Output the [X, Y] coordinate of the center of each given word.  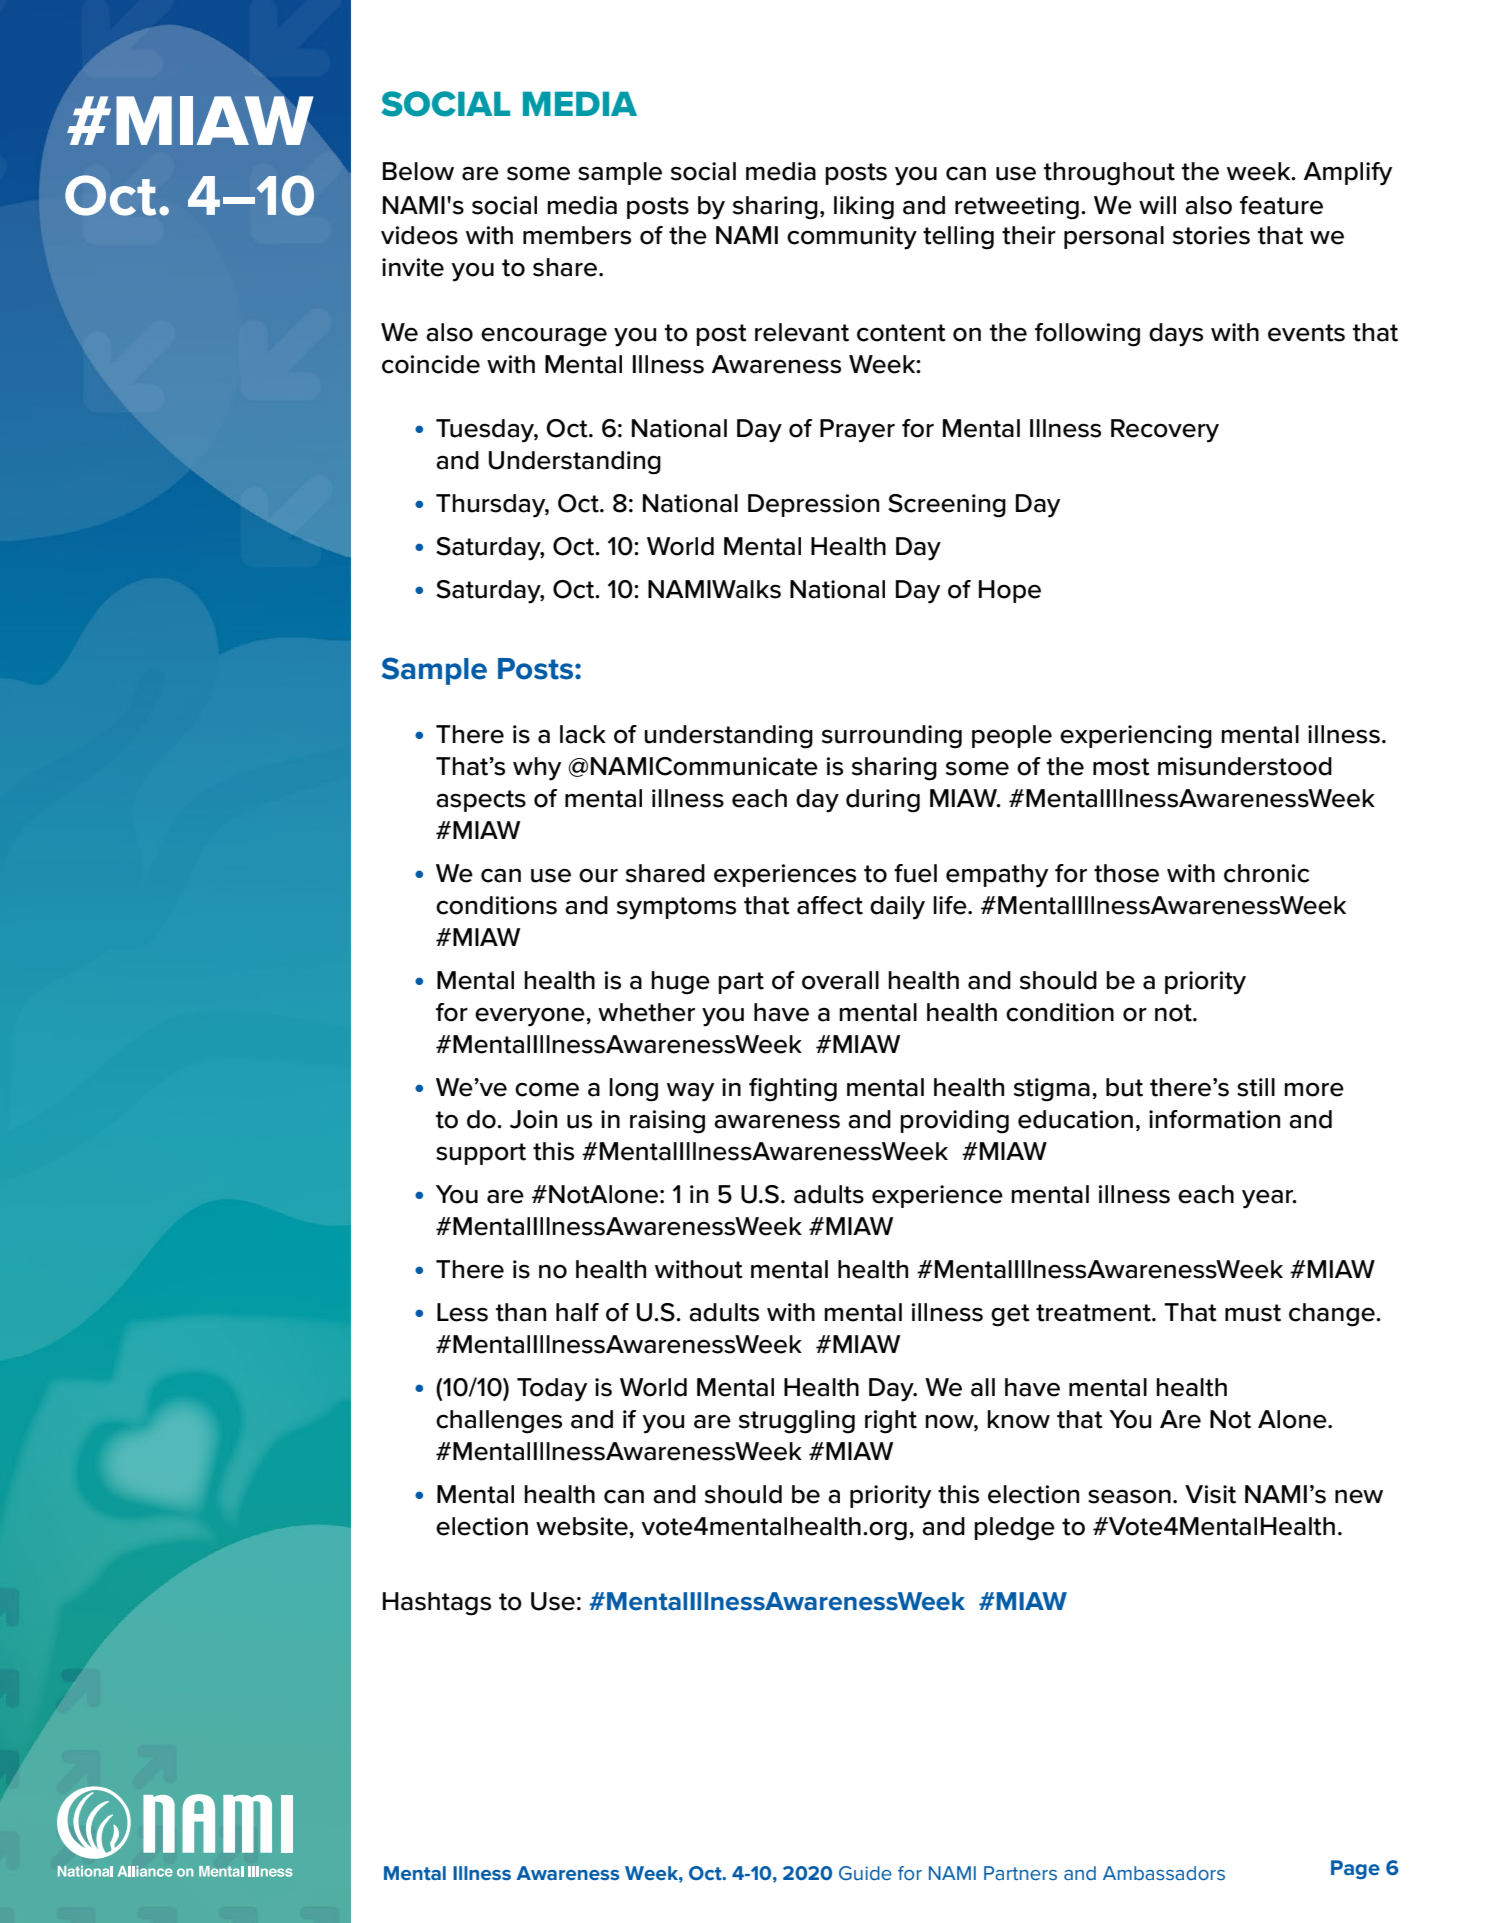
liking [864, 208]
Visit [1210, 1494]
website [583, 1526]
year [1269, 1199]
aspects [481, 801]
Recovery [1165, 431]
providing [954, 1122]
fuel [915, 873]
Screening [947, 506]
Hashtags [437, 1604]
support [481, 1154]
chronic [1266, 873]
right [891, 1422]
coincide [431, 364]
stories [1211, 235]
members [577, 235]
